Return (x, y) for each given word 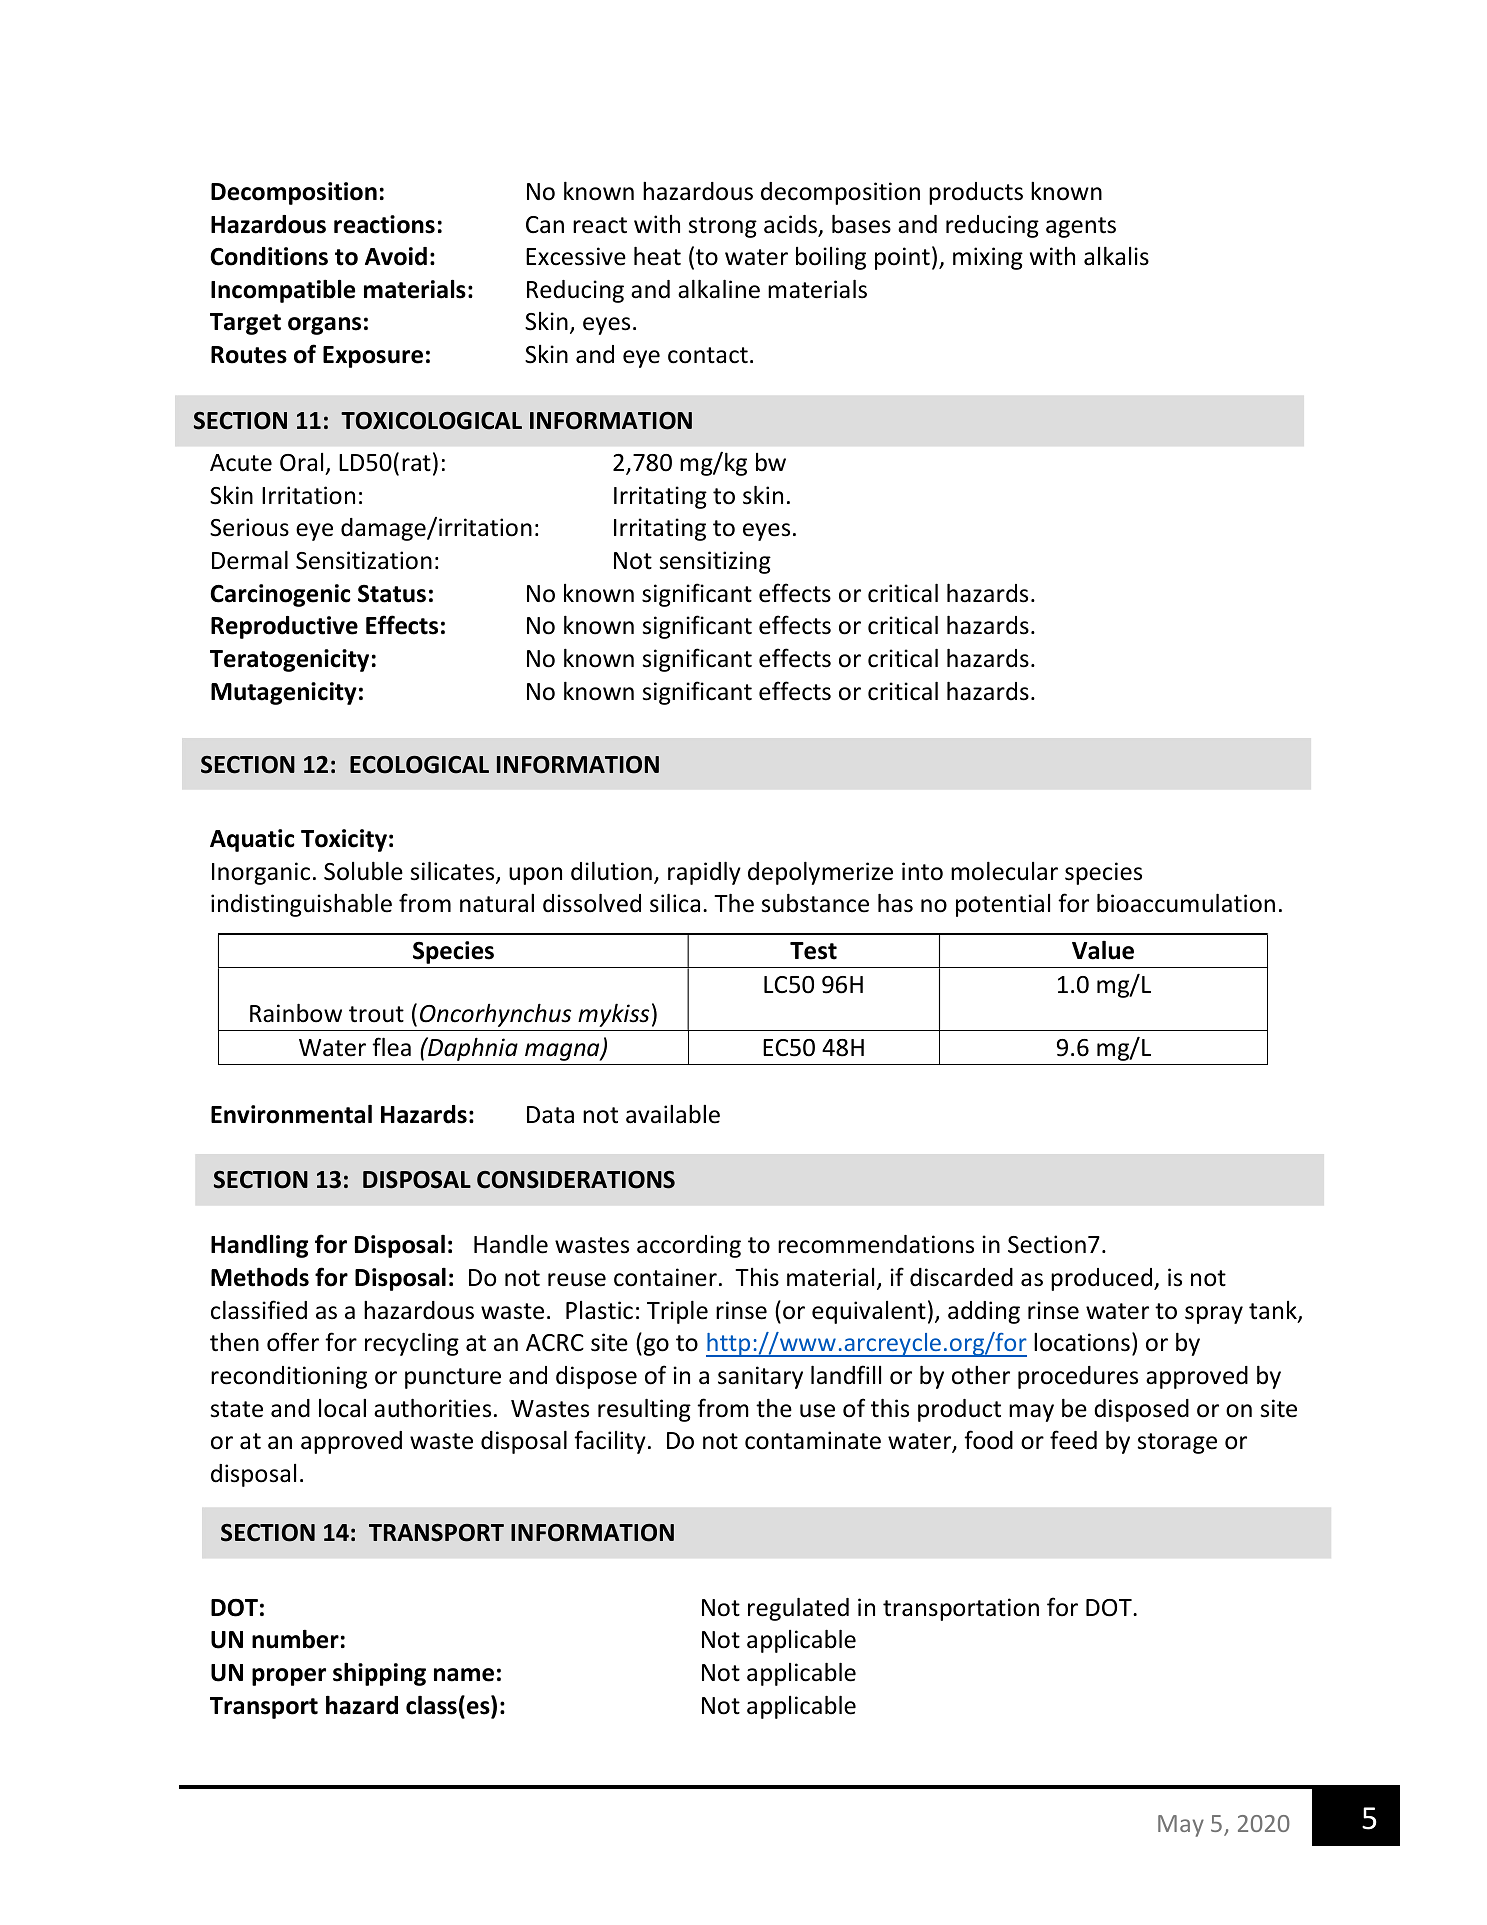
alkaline (719, 289)
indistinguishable (301, 905)
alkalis (1116, 256)
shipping (379, 1674)
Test (813, 951)
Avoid (396, 256)
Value (1103, 950)
